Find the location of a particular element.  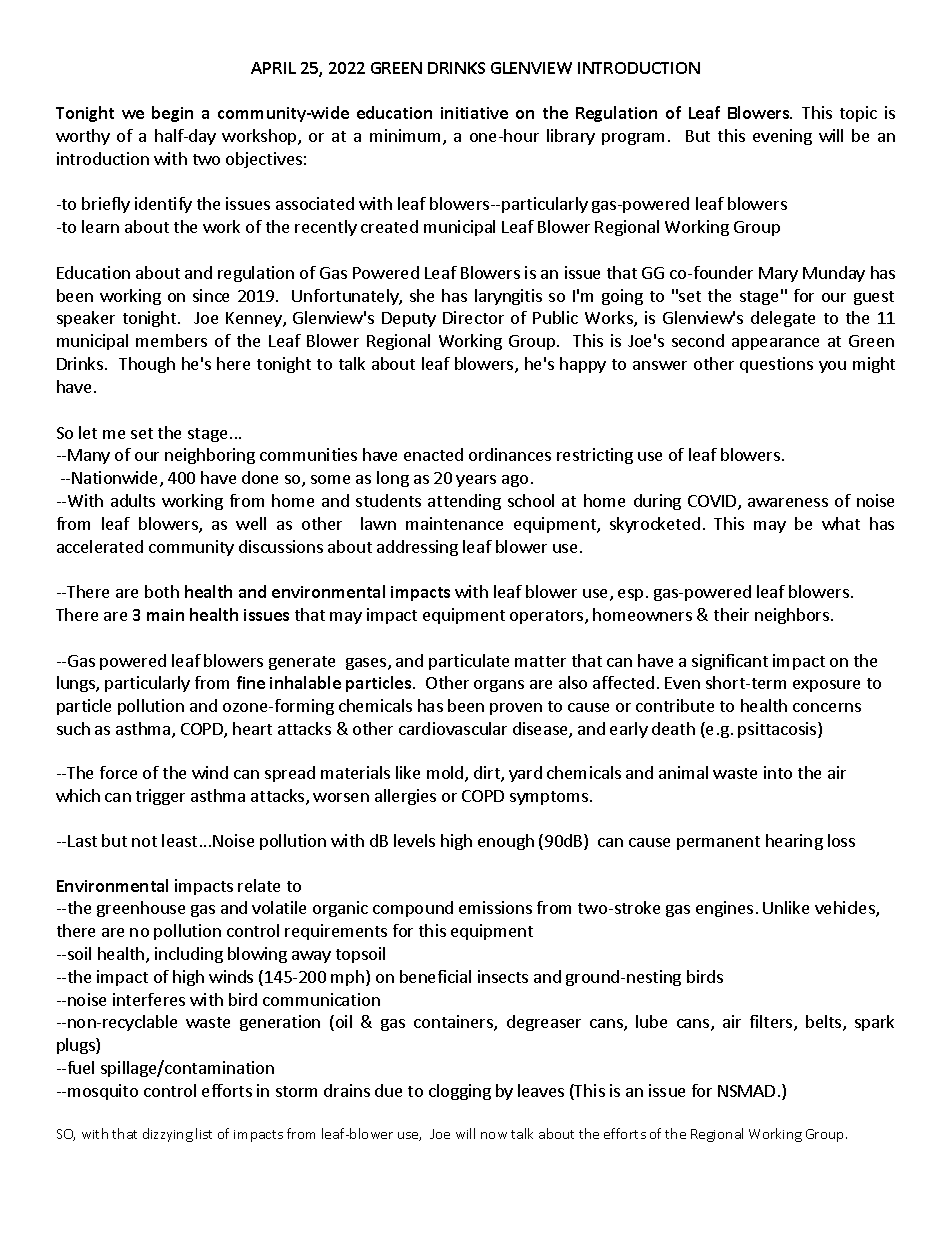

both is located at coordinates (162, 591).
